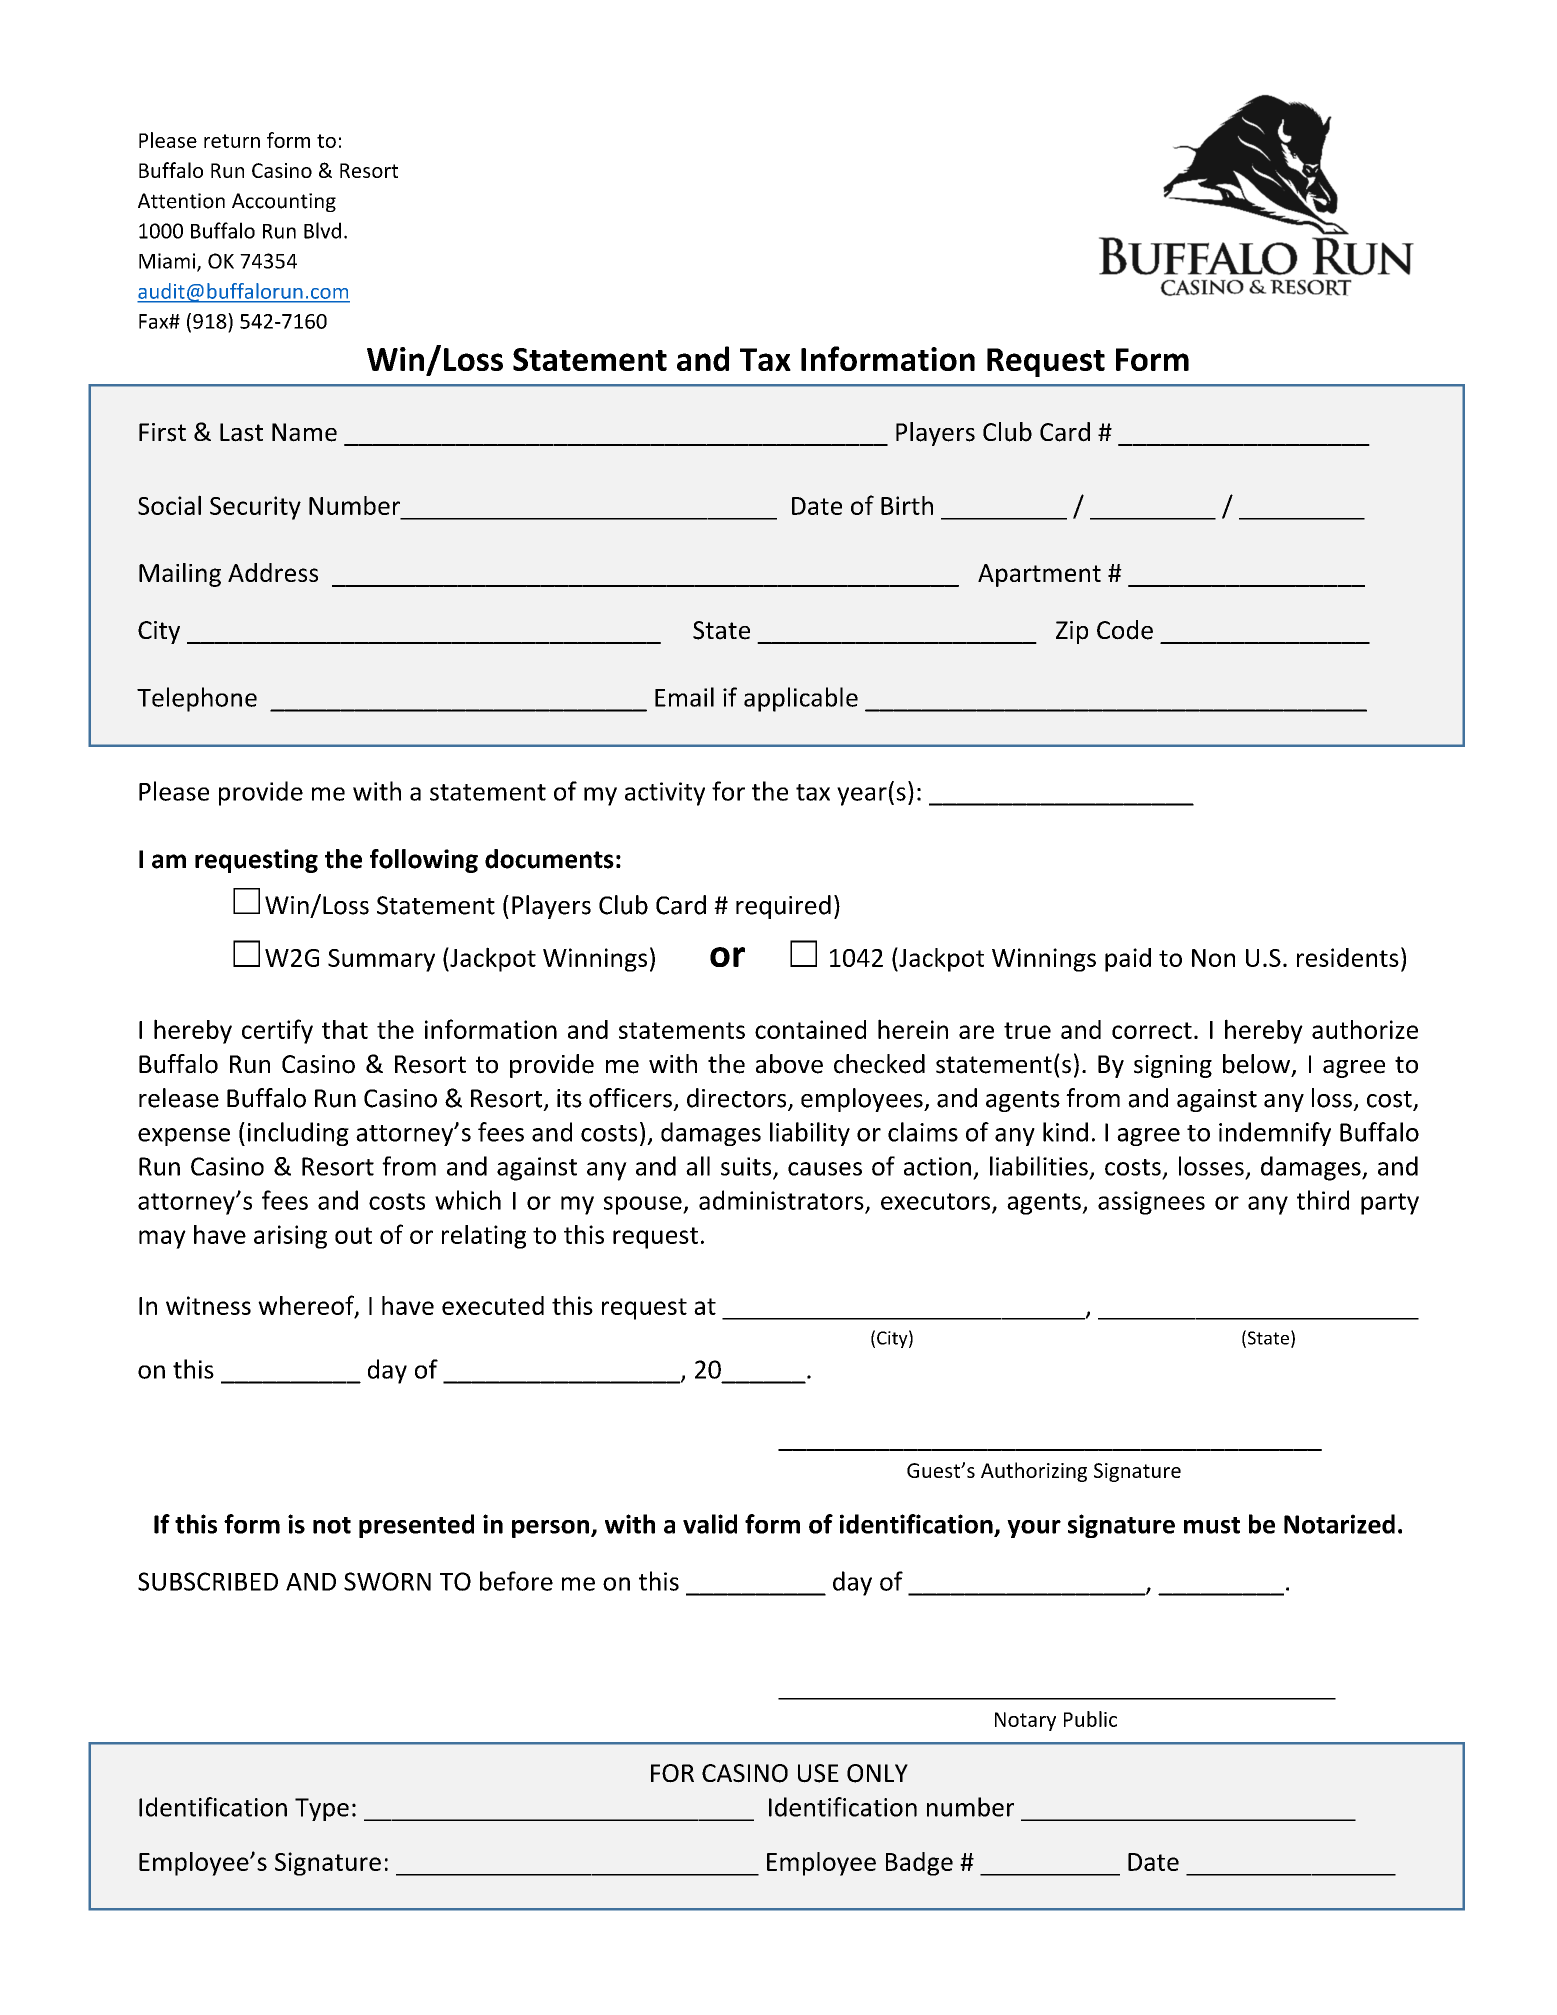 Image resolution: width=1557 pixels, height=2015 pixels. Describe the element at coordinates (781, 1200) in the image. I see `administrators` at that location.
